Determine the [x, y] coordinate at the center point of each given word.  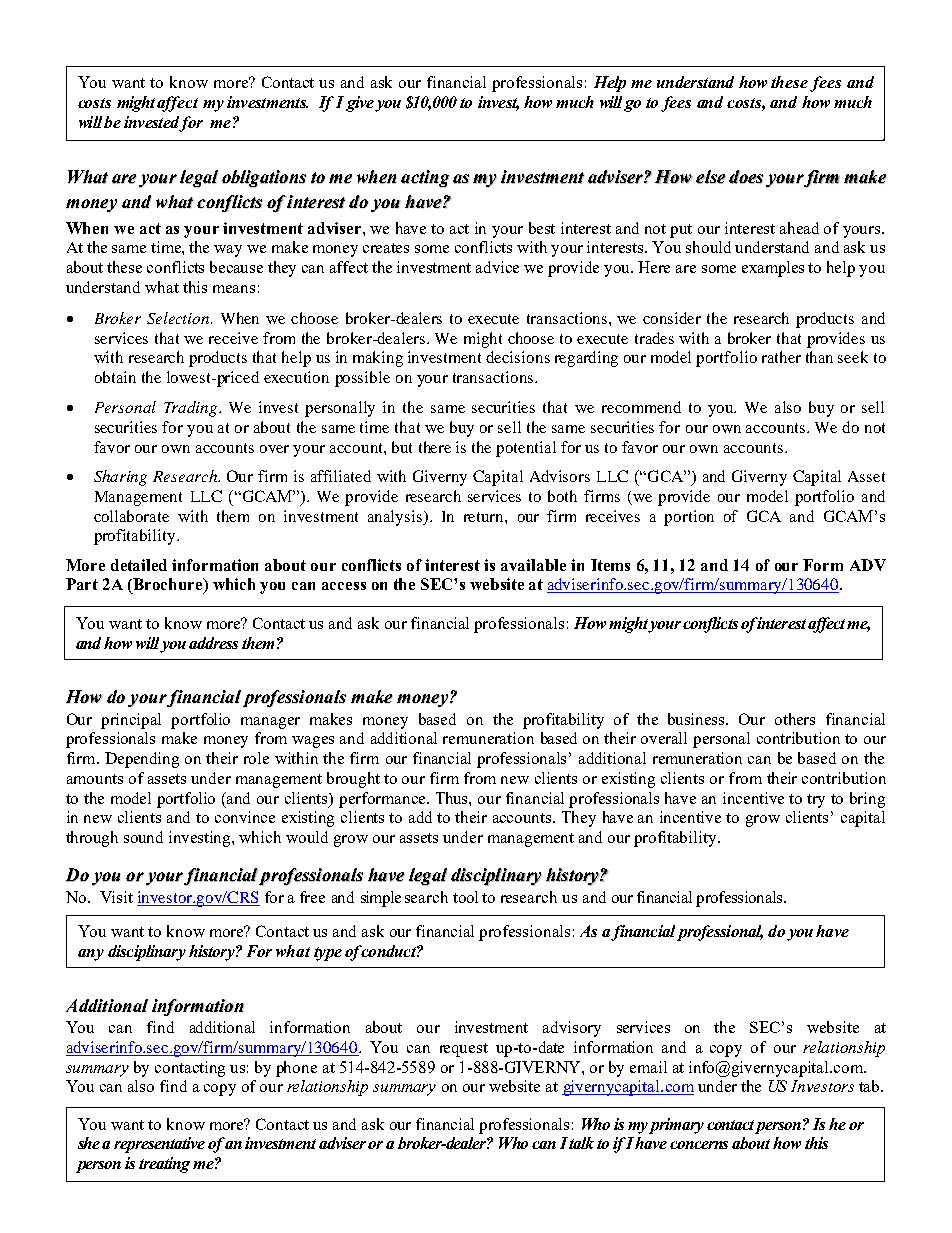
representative [159, 1145]
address [213, 643]
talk [581, 1143]
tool [465, 897]
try [816, 801]
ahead [799, 228]
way [228, 251]
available [533, 565]
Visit [116, 897]
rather [781, 357]
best [542, 228]
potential [526, 449]
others [795, 719]
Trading [192, 409]
